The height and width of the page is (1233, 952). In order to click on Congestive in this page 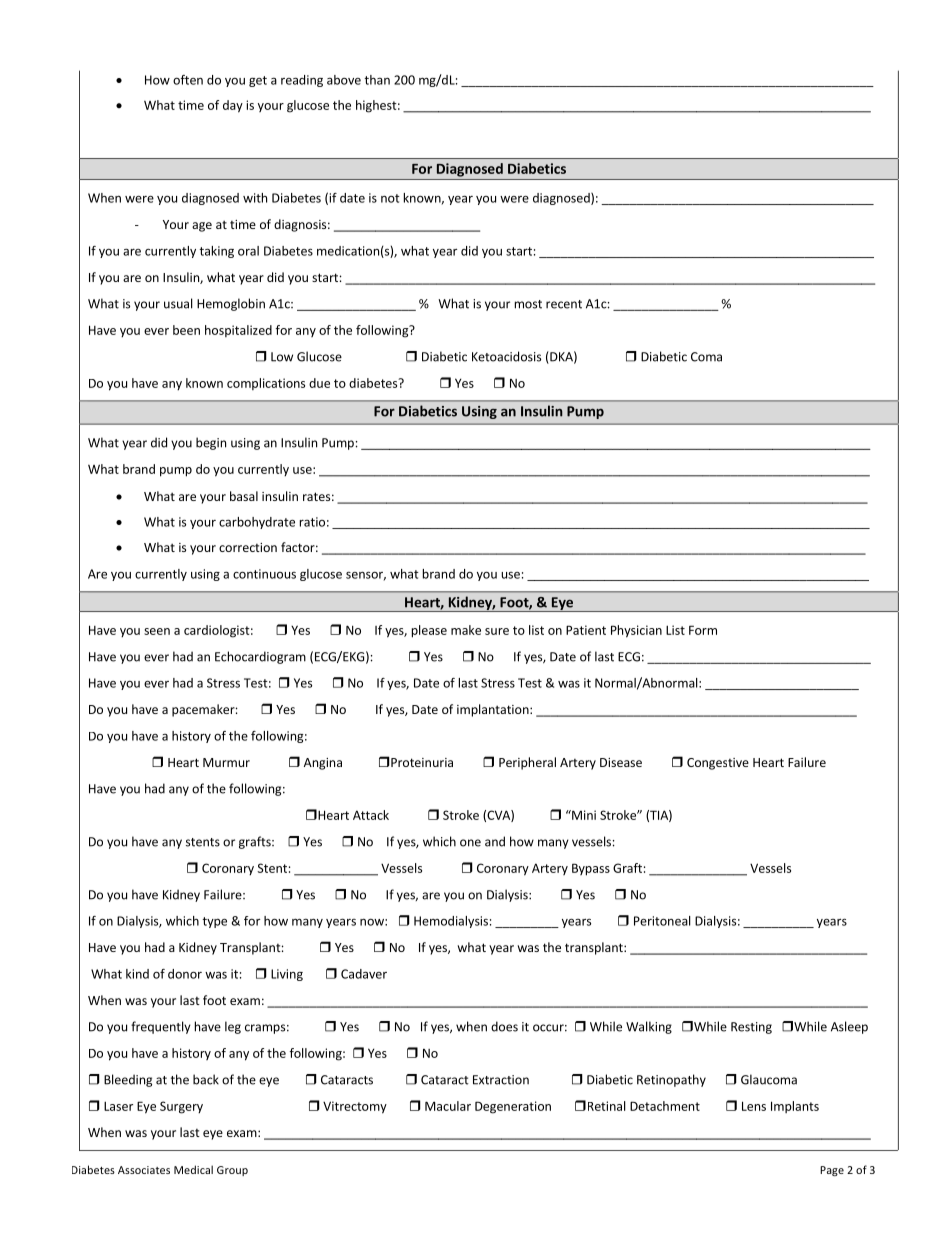, I will do `click(718, 764)`.
